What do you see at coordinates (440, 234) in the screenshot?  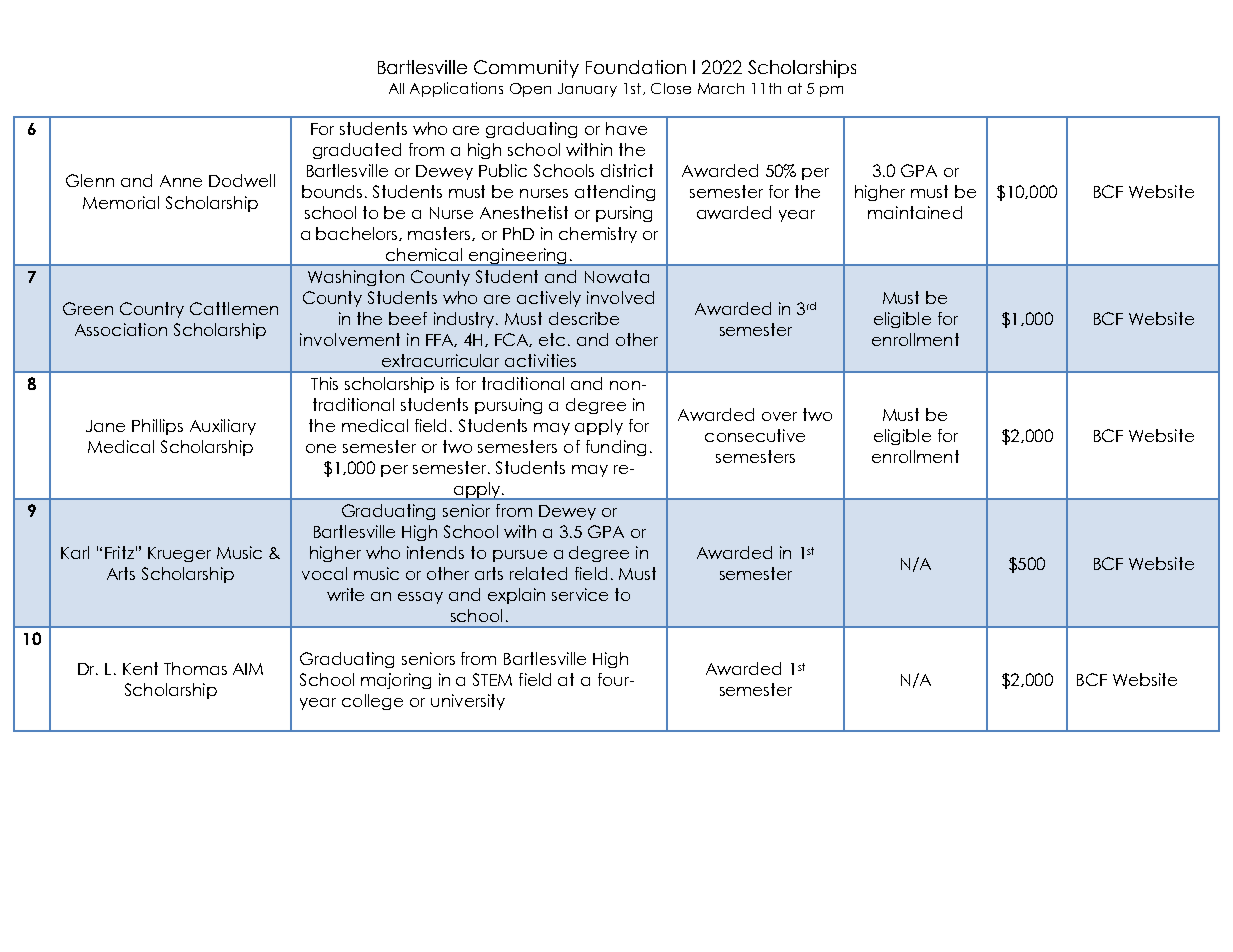 I see `masters` at bounding box center [440, 234].
